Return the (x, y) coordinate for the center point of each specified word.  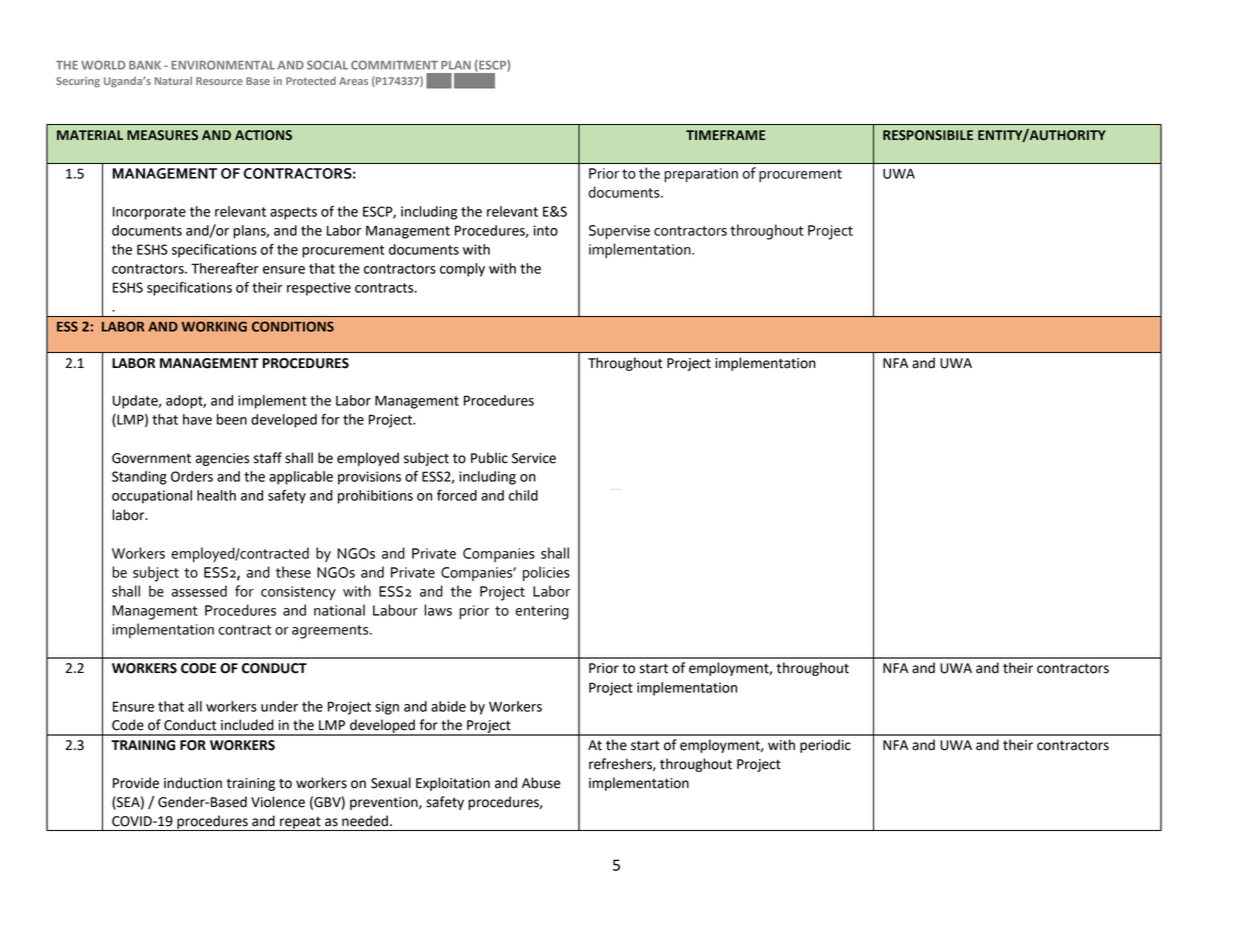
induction (193, 783)
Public (489, 458)
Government (151, 458)
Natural (173, 81)
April (439, 81)
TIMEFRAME (725, 135)
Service (534, 458)
